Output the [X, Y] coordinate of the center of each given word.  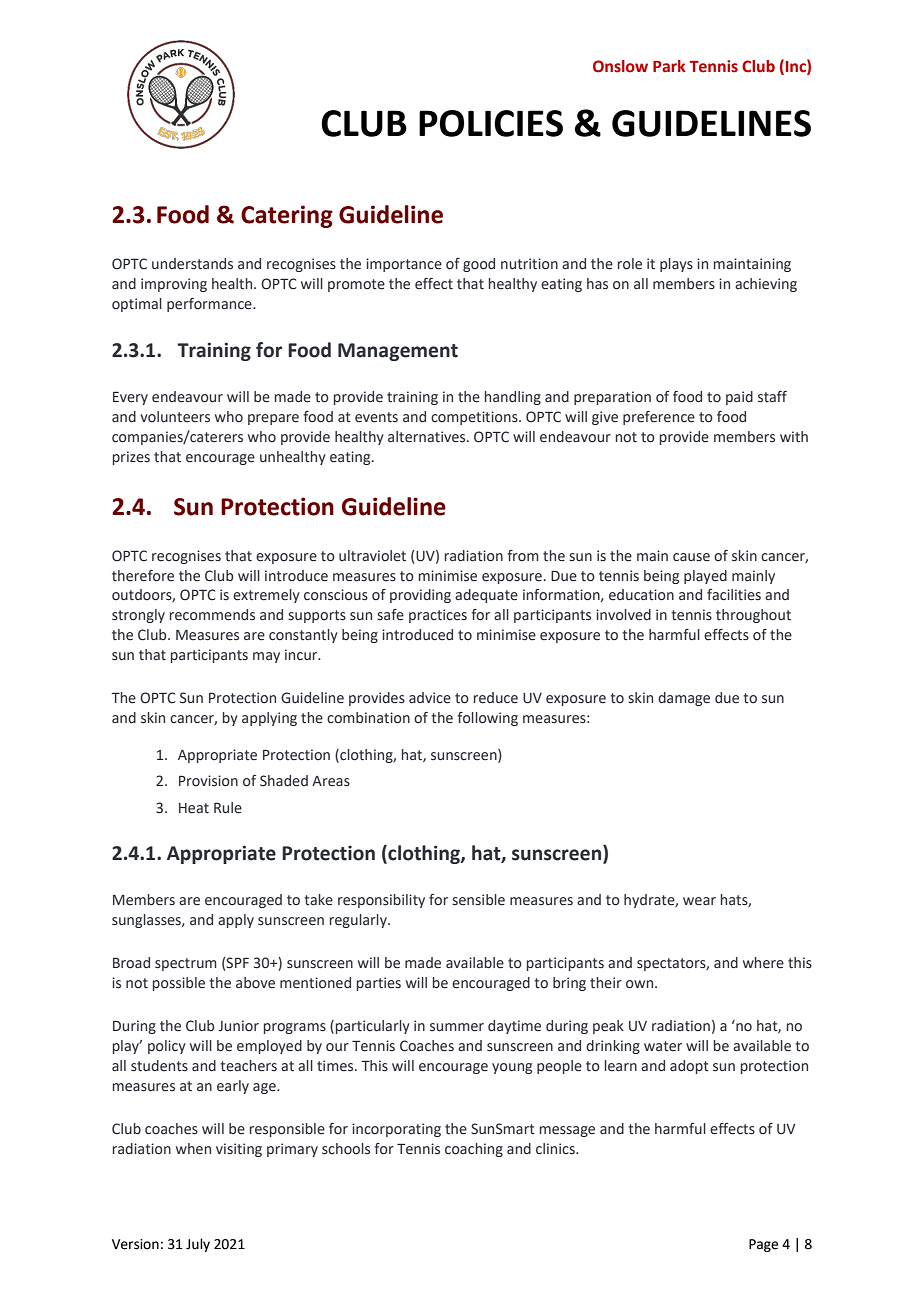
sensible [478, 900]
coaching [474, 1150]
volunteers [175, 417]
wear [699, 901]
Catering [287, 216]
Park [669, 66]
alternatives [428, 437]
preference [659, 418]
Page [763, 1245]
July [198, 1245]
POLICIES [491, 123]
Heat [194, 808]
